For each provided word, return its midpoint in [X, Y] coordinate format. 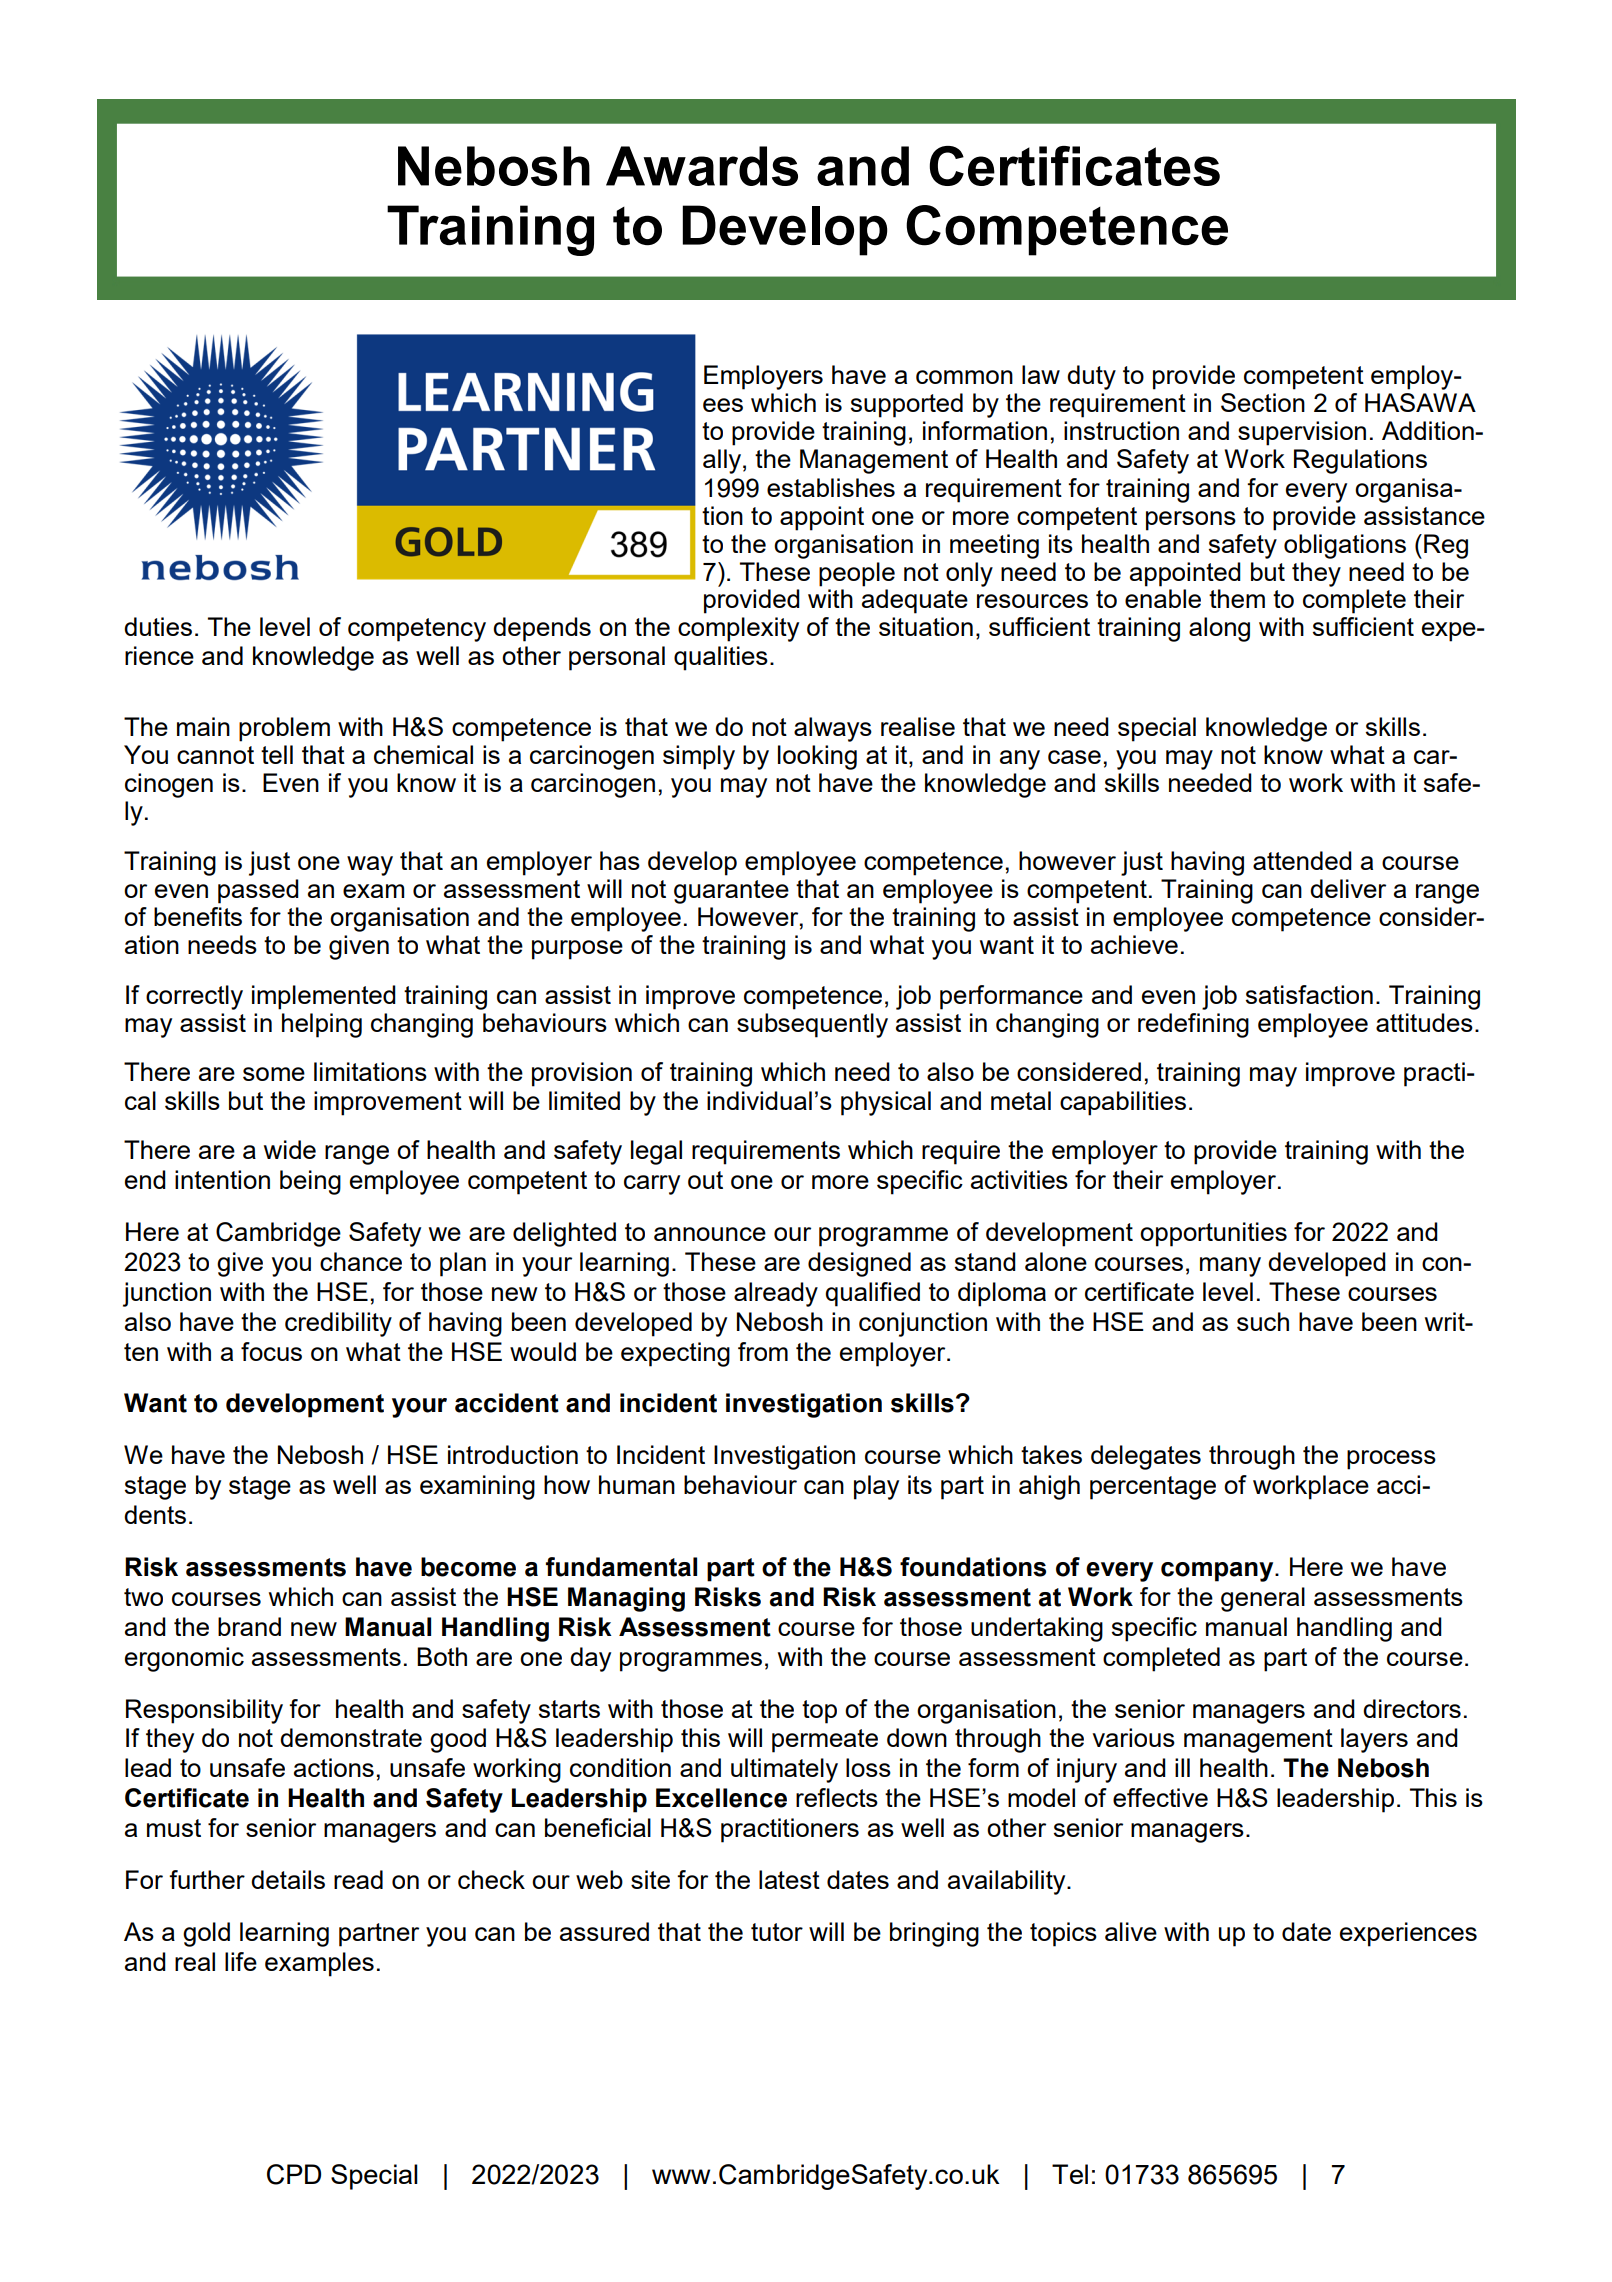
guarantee [731, 892]
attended [1302, 860]
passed [258, 891]
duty [1091, 377]
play [876, 1487]
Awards [702, 166]
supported [907, 405]
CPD [294, 2174]
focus [271, 1351]
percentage [1153, 1488]
